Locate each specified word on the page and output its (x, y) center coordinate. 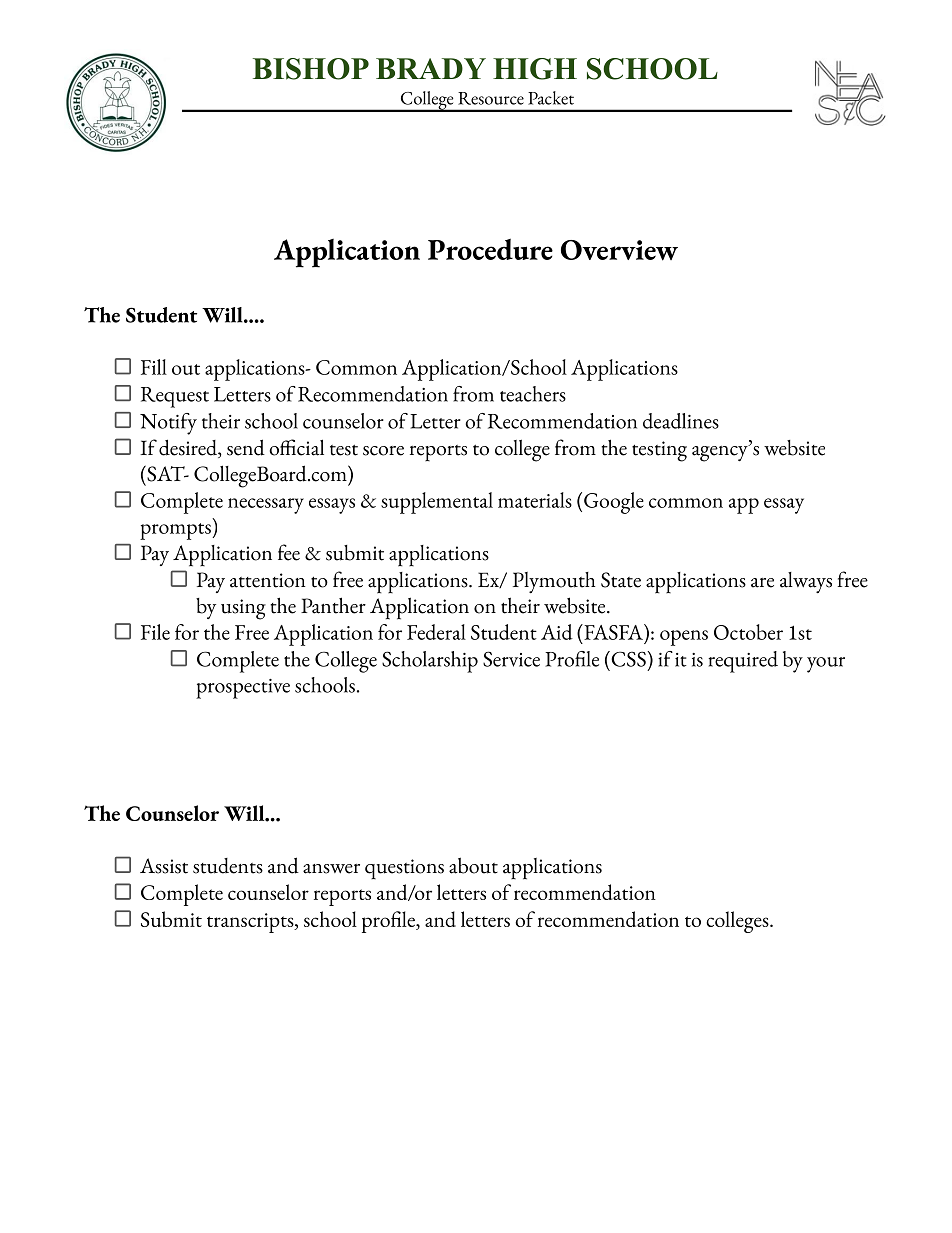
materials (535, 500)
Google (614, 503)
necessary (266, 506)
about (473, 865)
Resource (491, 98)
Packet (551, 98)
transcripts (251, 923)
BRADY (431, 68)
